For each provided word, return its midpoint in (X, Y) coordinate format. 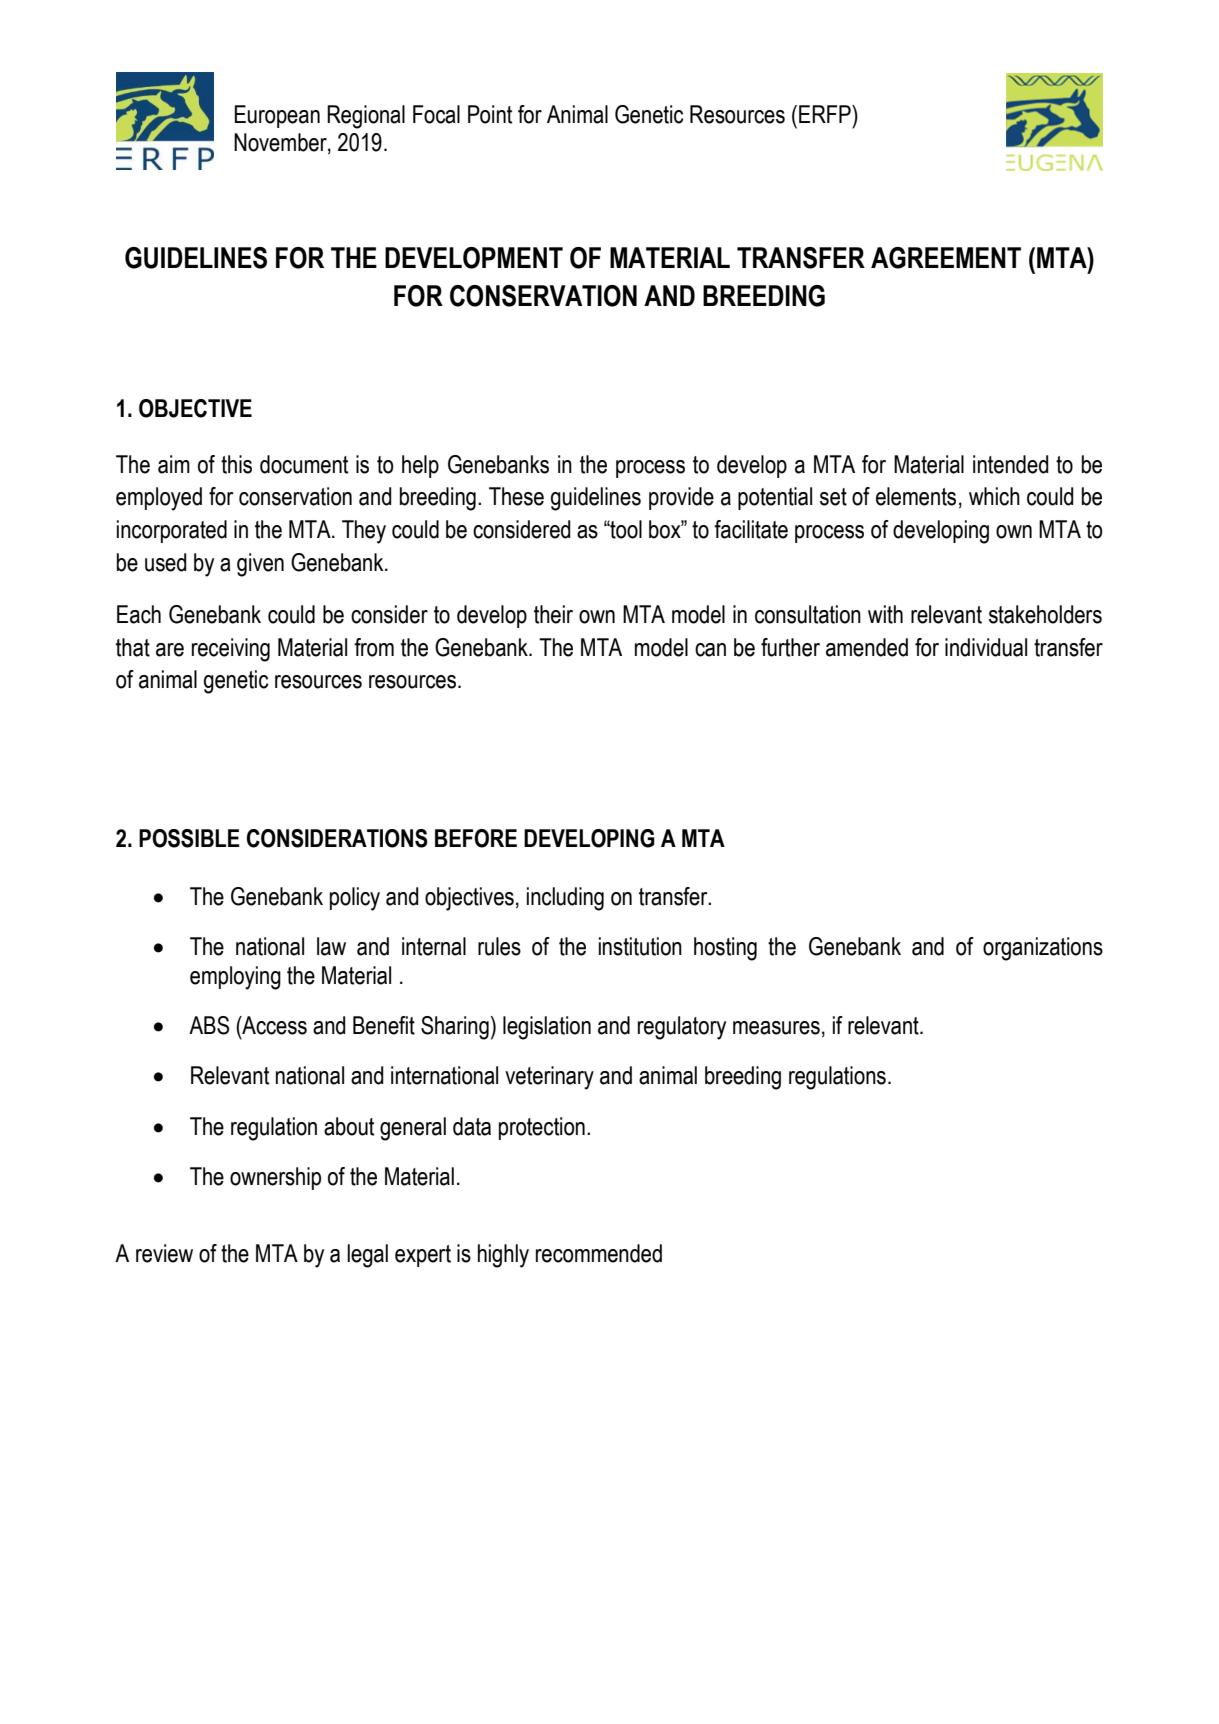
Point (490, 114)
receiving (231, 650)
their (553, 614)
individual (986, 647)
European (277, 116)
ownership (275, 1178)
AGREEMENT (946, 258)
